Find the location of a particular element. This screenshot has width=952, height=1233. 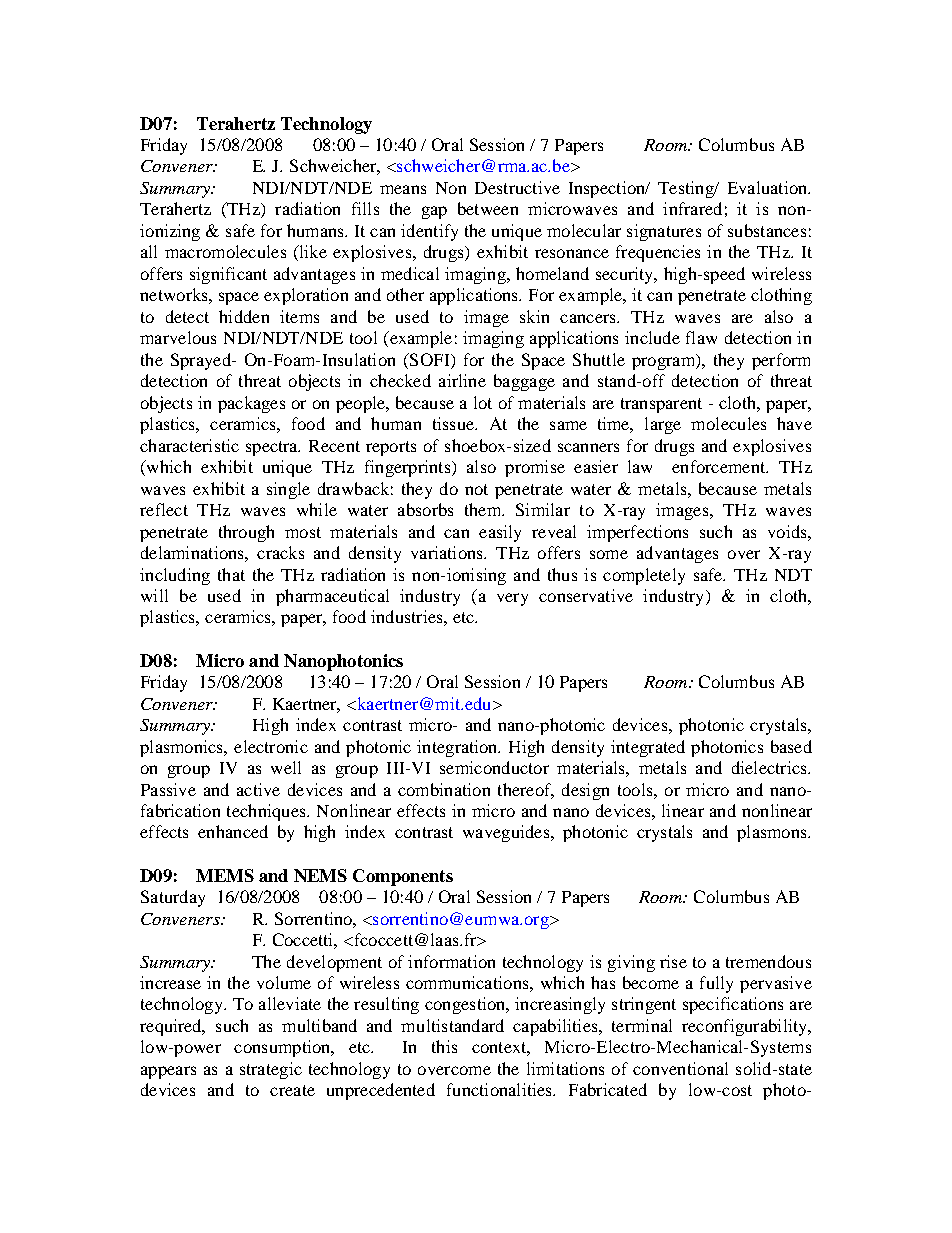

large is located at coordinates (663, 425).
